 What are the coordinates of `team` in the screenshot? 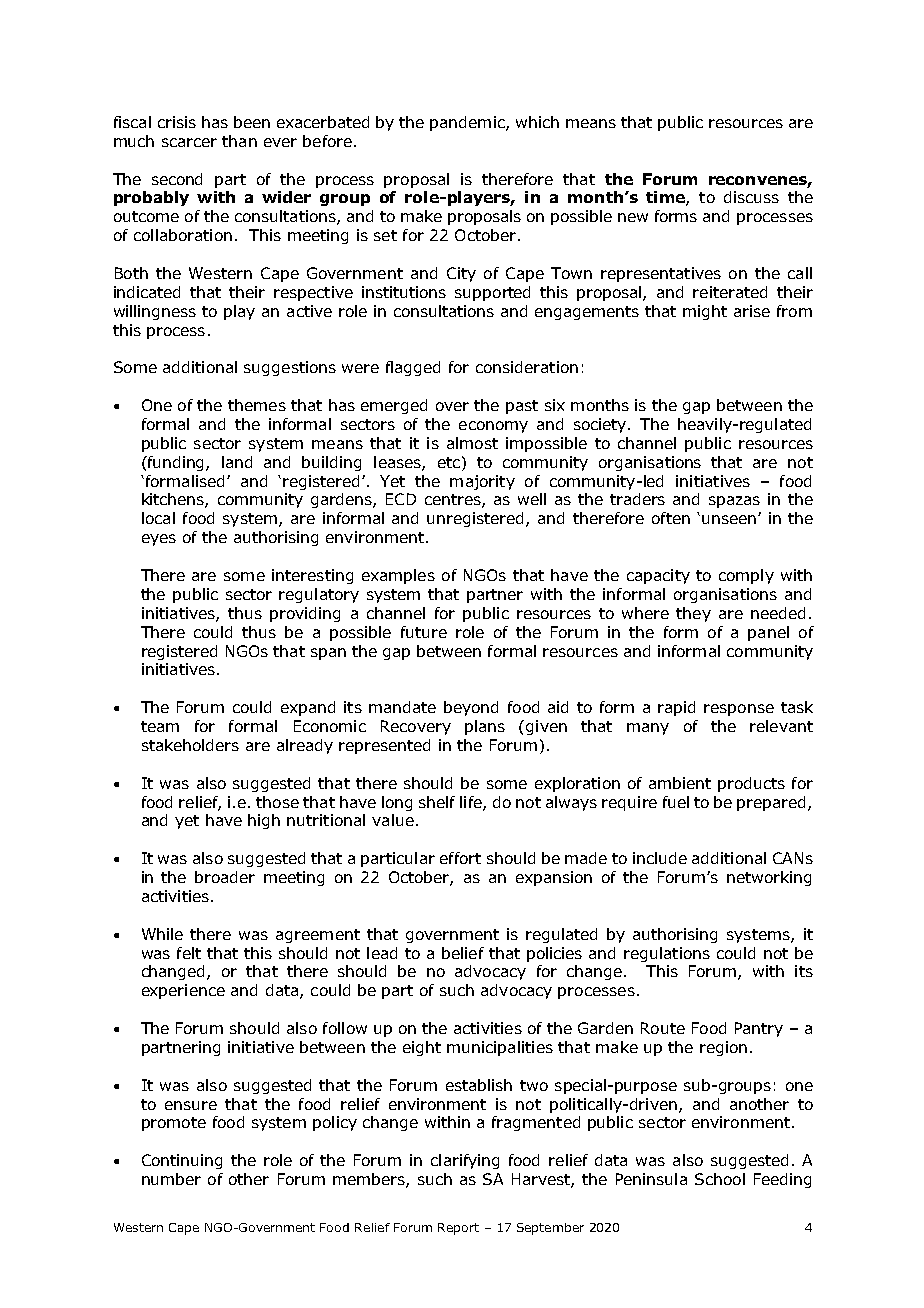 It's located at (160, 726).
